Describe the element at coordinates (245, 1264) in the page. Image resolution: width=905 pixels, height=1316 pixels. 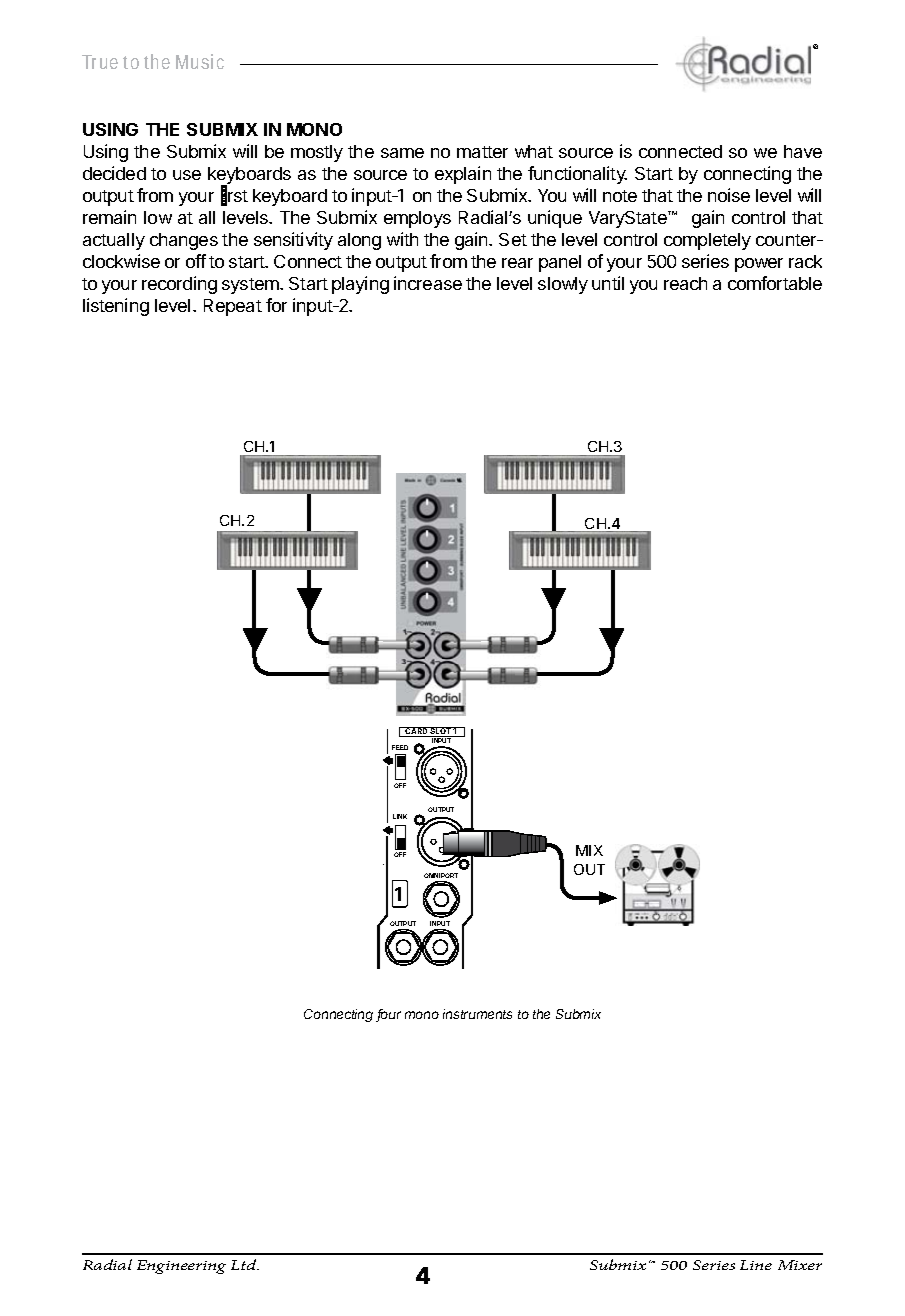
I see `Ltd` at that location.
